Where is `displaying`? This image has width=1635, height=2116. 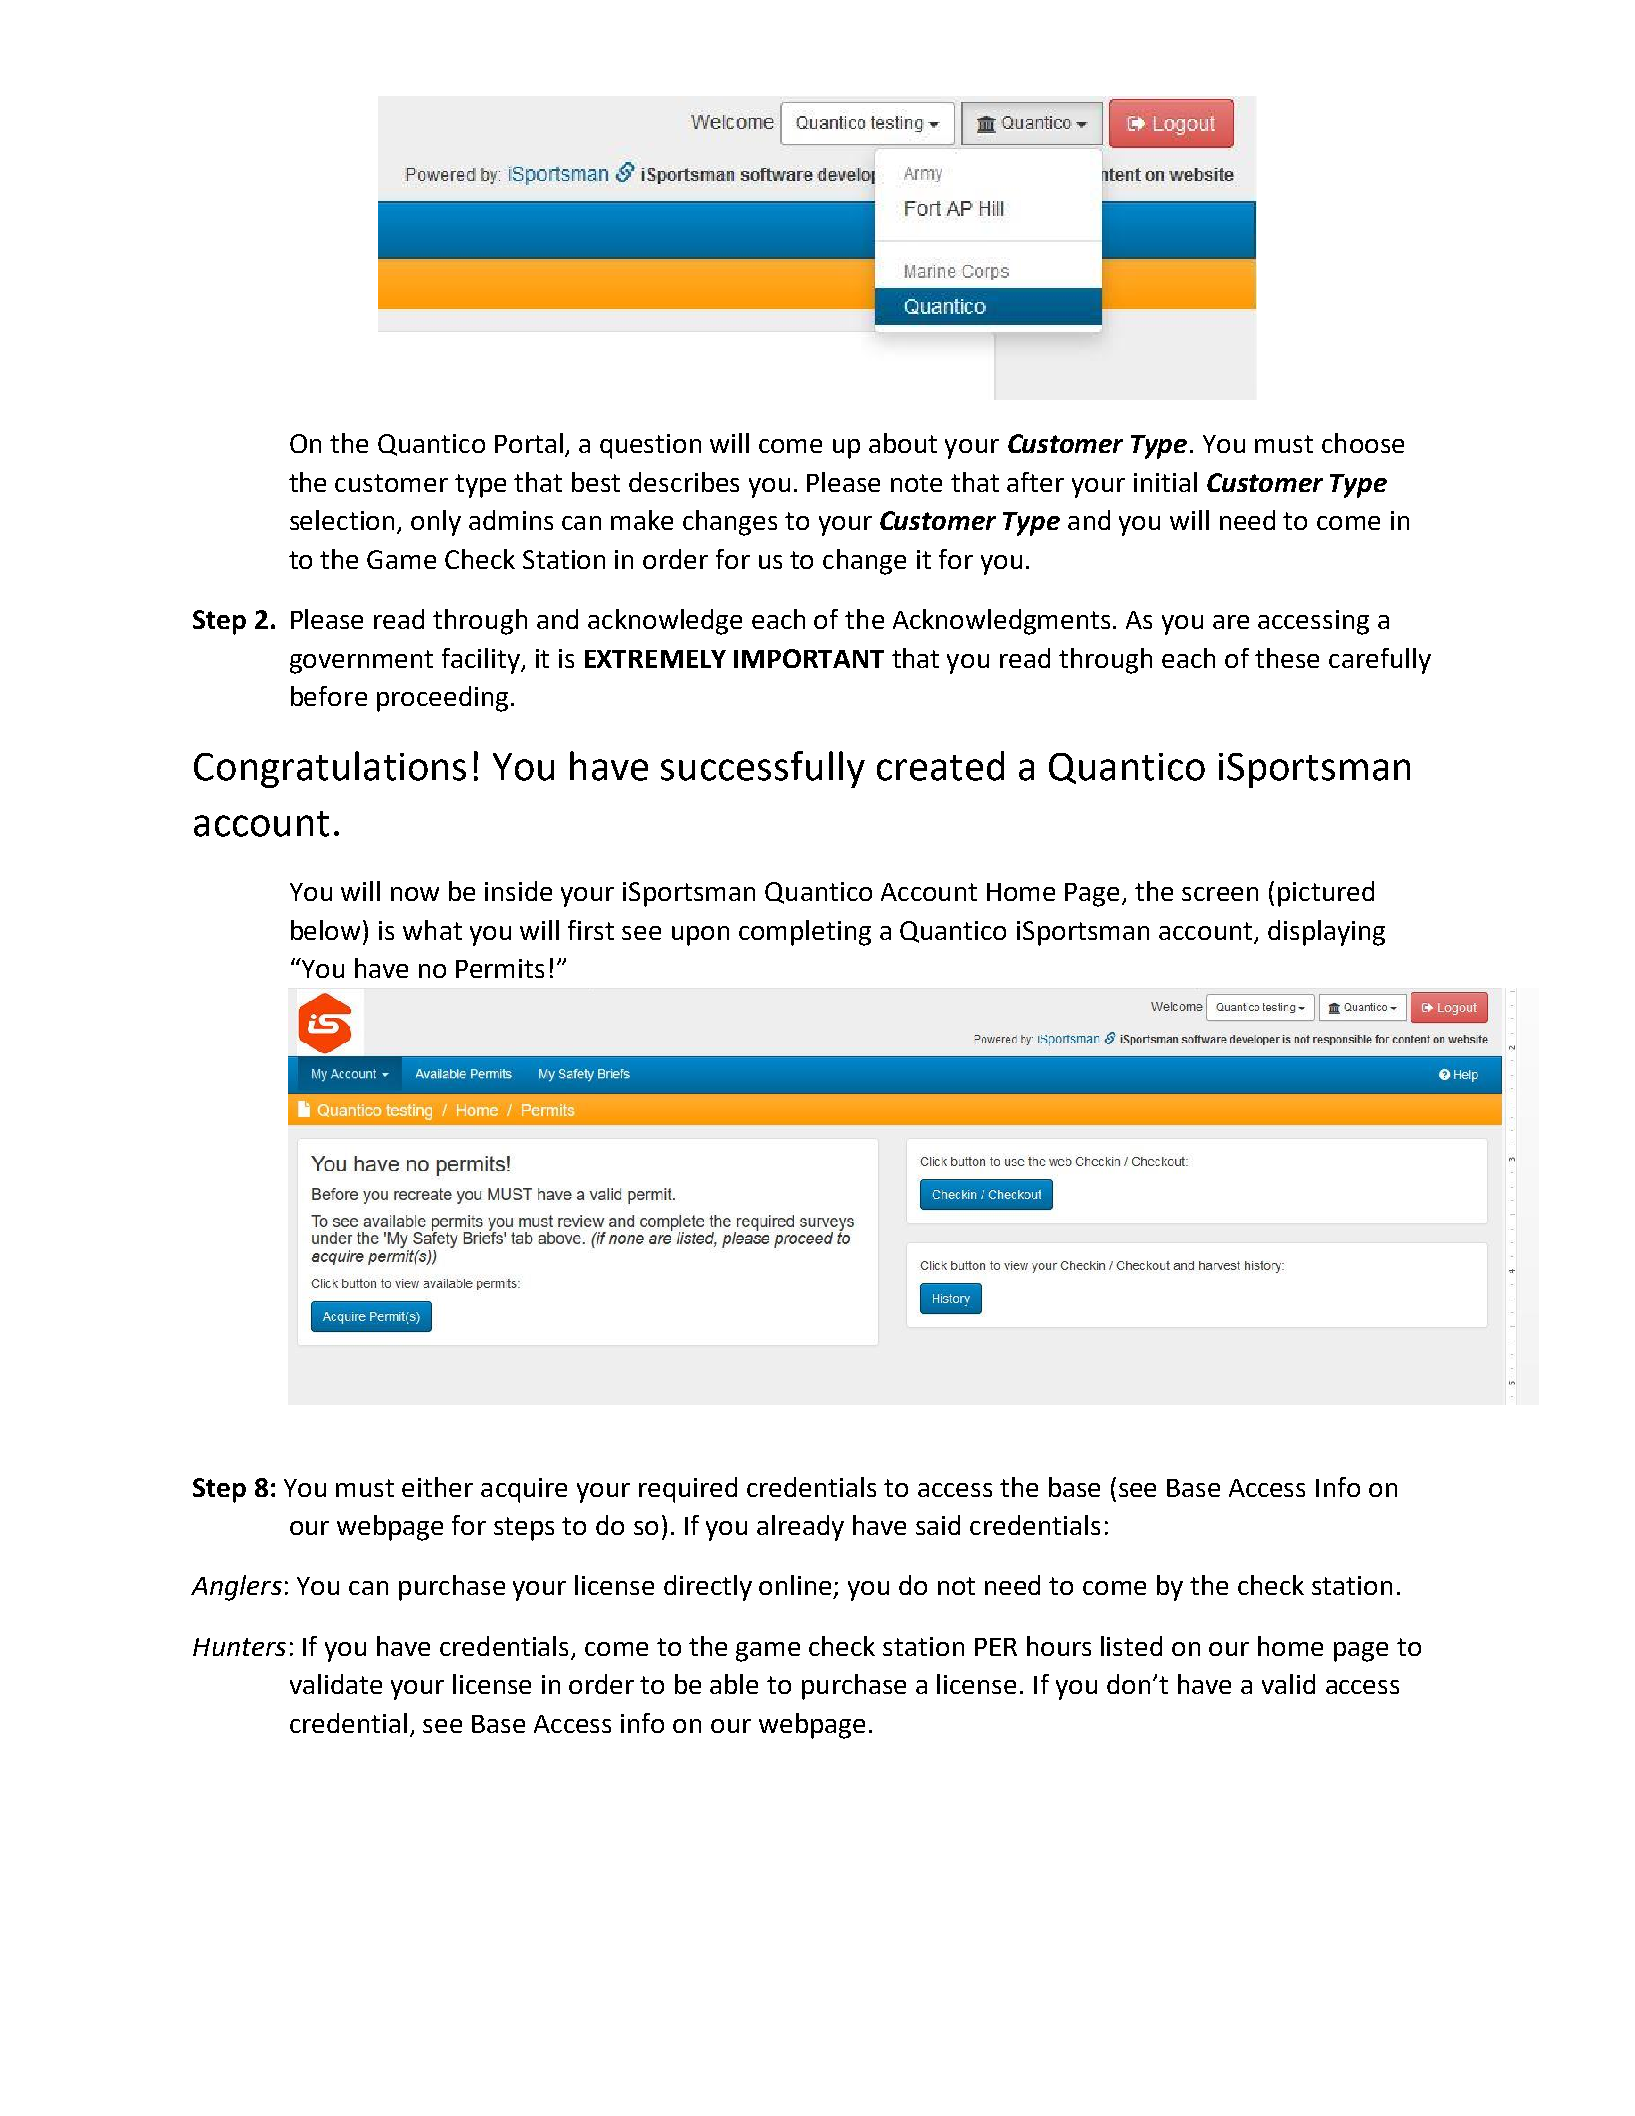 displaying is located at coordinates (1326, 933).
